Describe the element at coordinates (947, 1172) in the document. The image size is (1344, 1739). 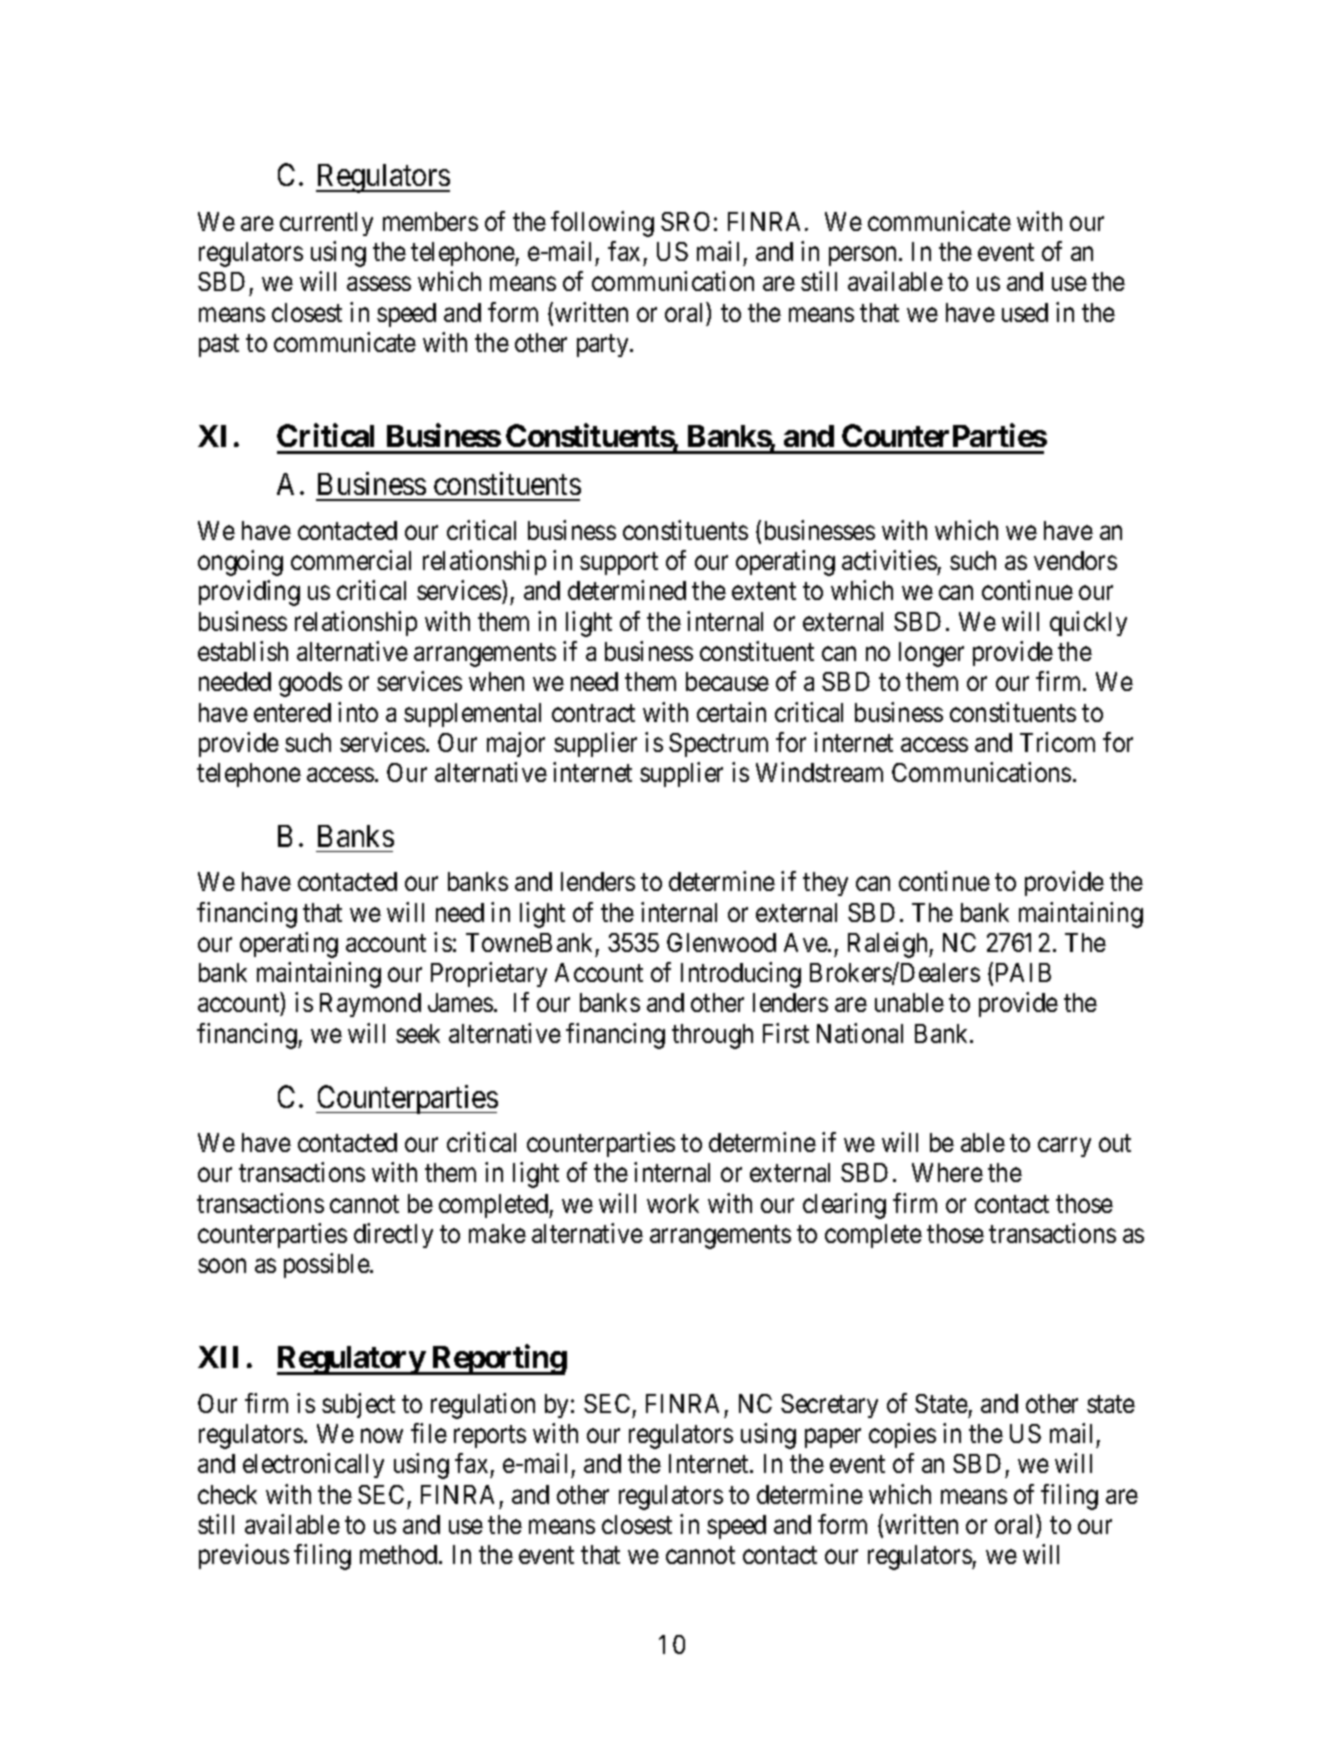
I see `Where` at that location.
